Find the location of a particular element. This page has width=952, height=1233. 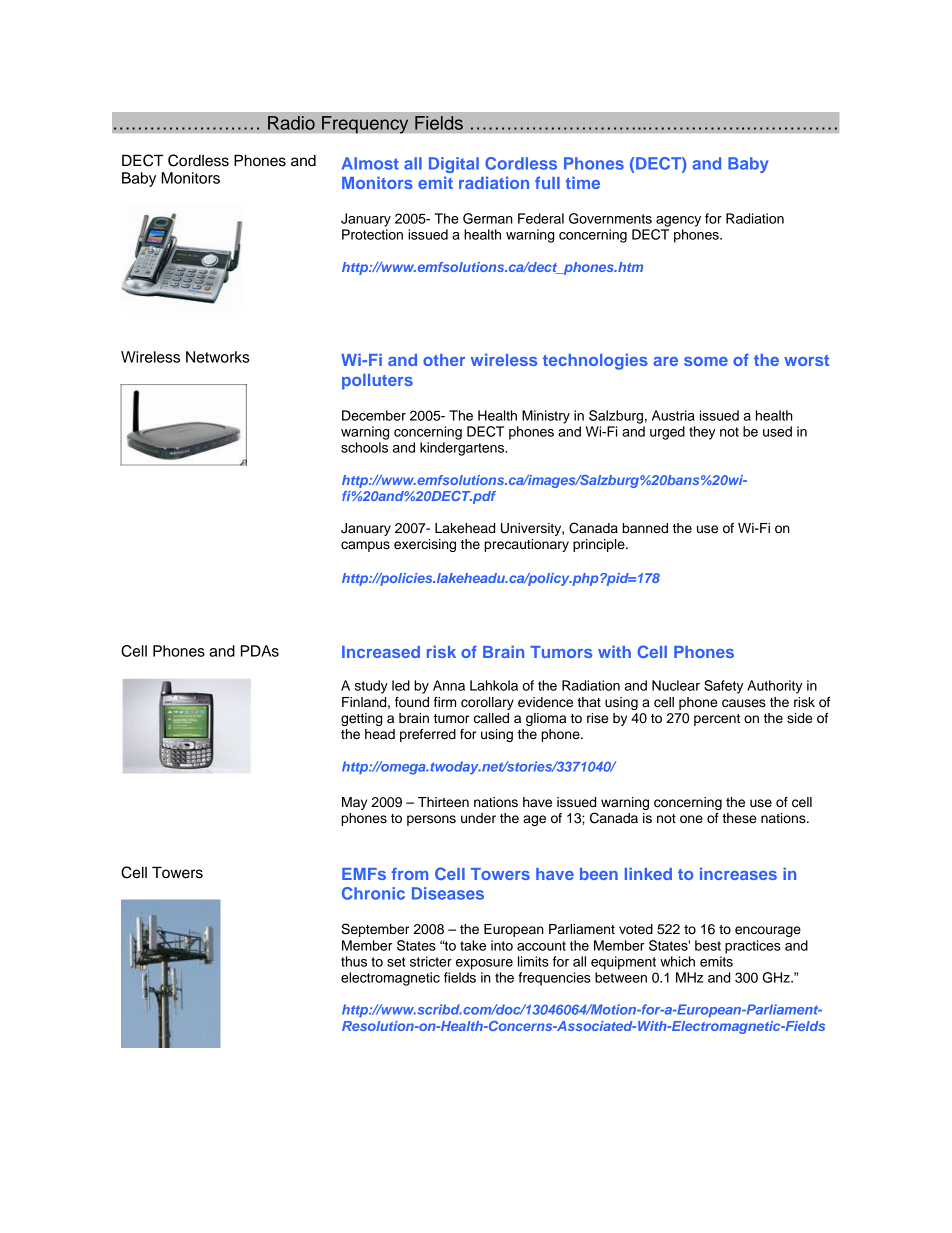

into is located at coordinates (502, 945).
